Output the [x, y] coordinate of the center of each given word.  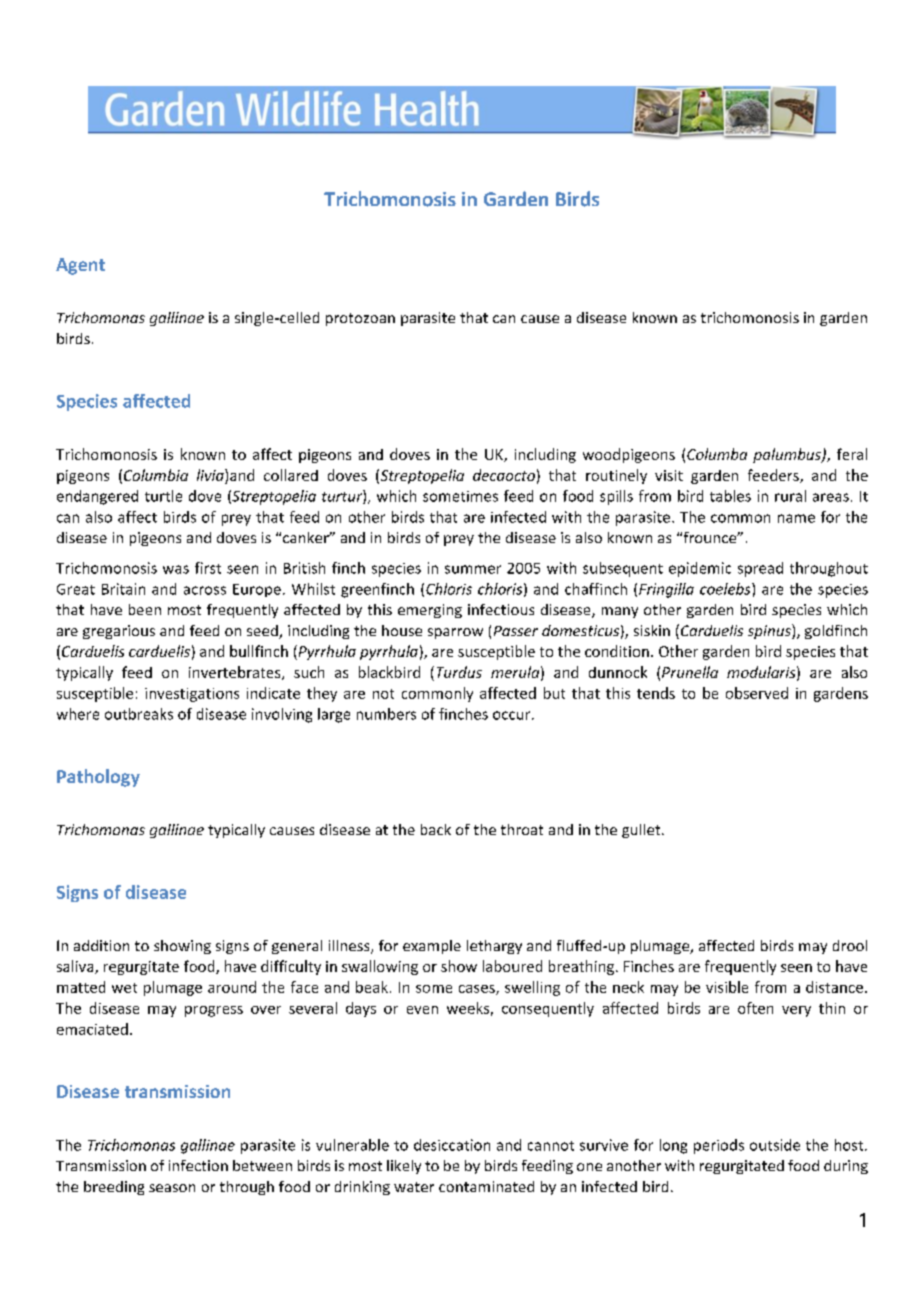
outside [775, 1145]
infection [198, 1165]
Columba [717, 454]
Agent [80, 266]
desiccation [452, 1145]
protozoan [360, 319]
